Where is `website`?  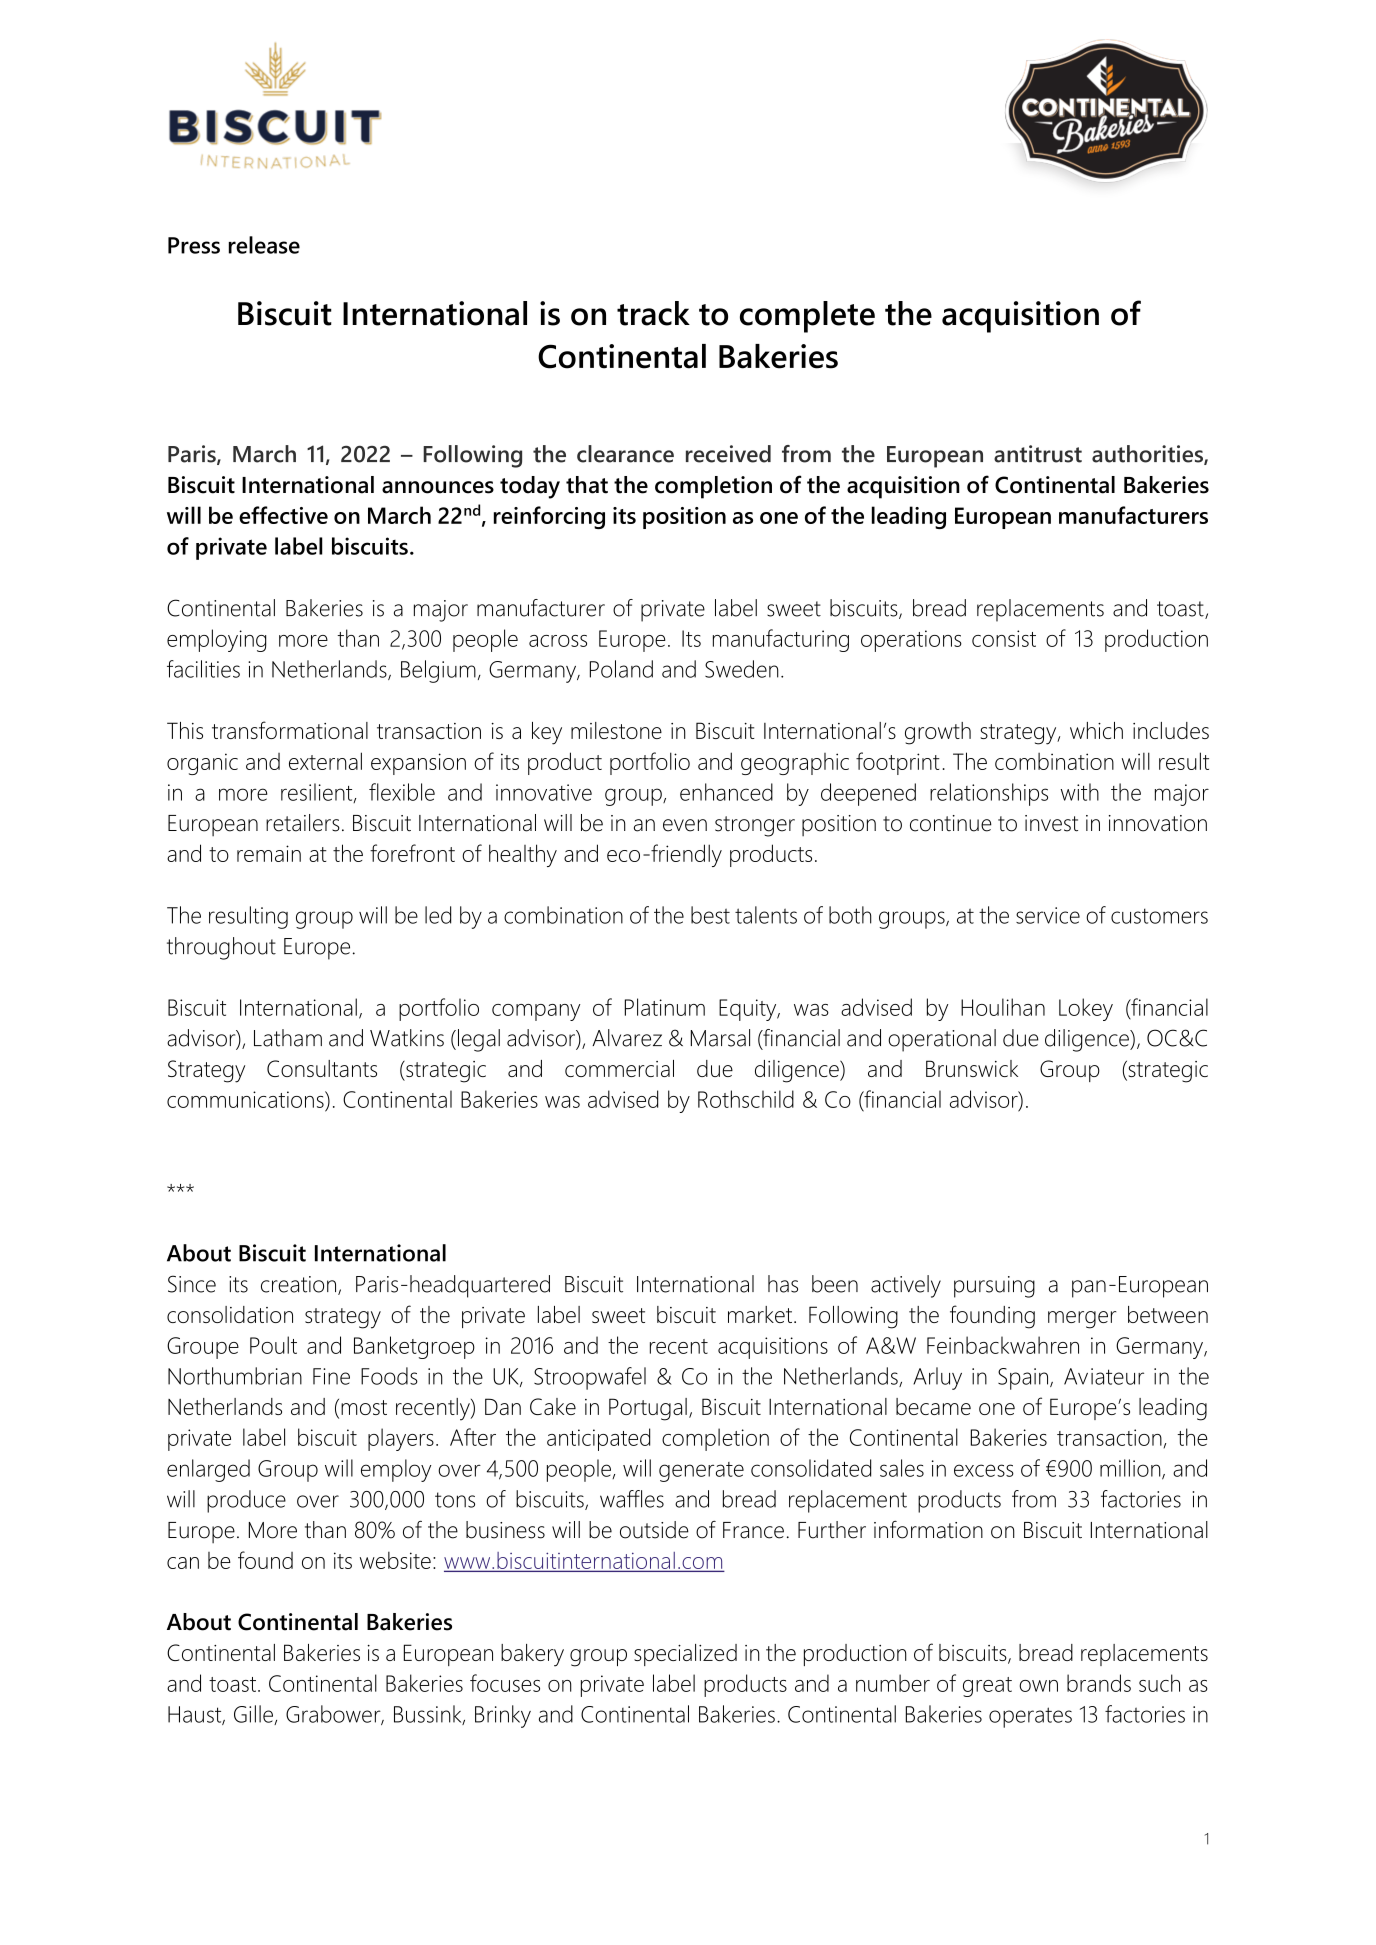 website is located at coordinates (395, 1560).
